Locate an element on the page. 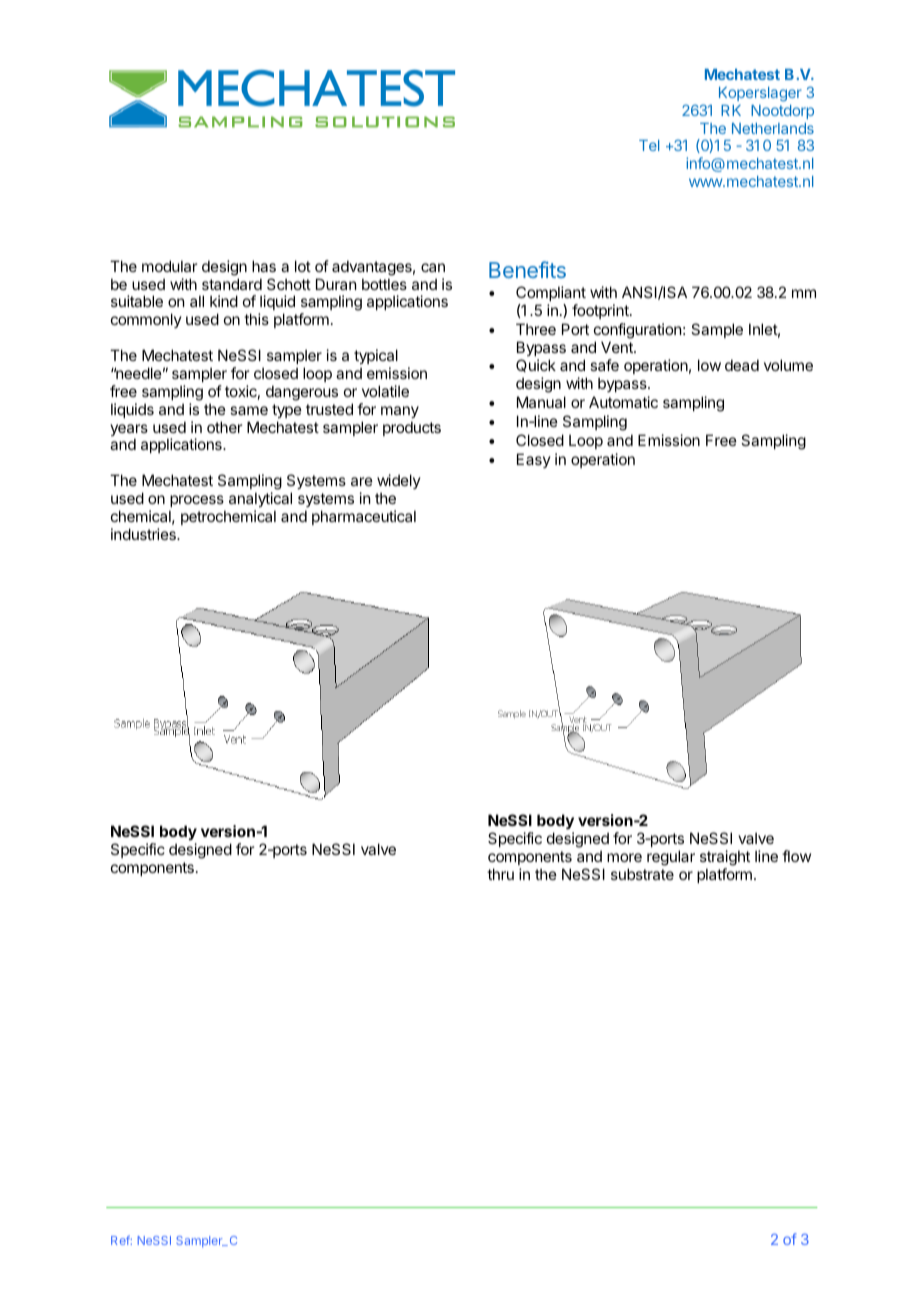 The image size is (924, 1308). widely is located at coordinates (399, 481).
